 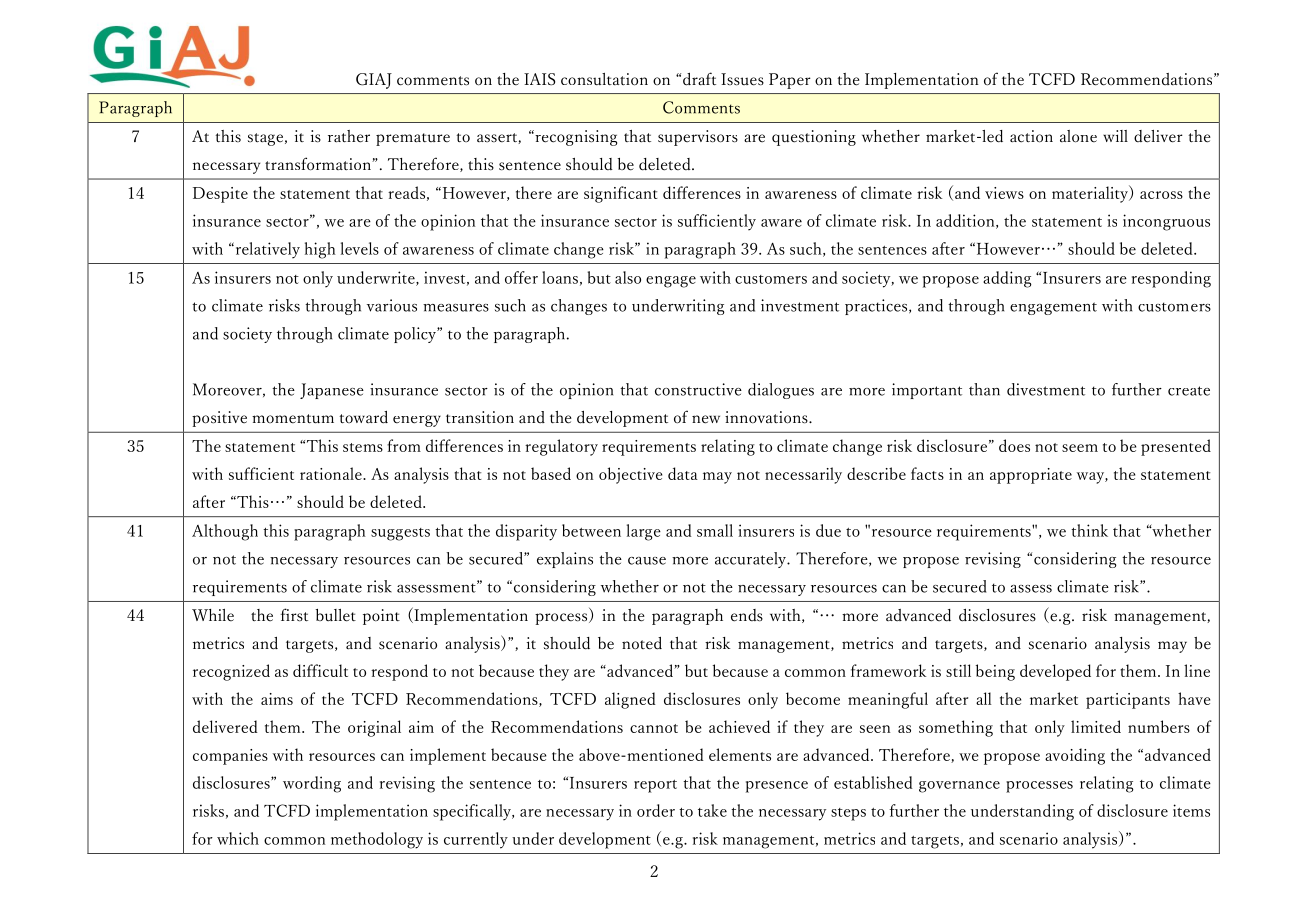 What do you see at coordinates (1078, 136) in the page?
I see `alone` at bounding box center [1078, 136].
